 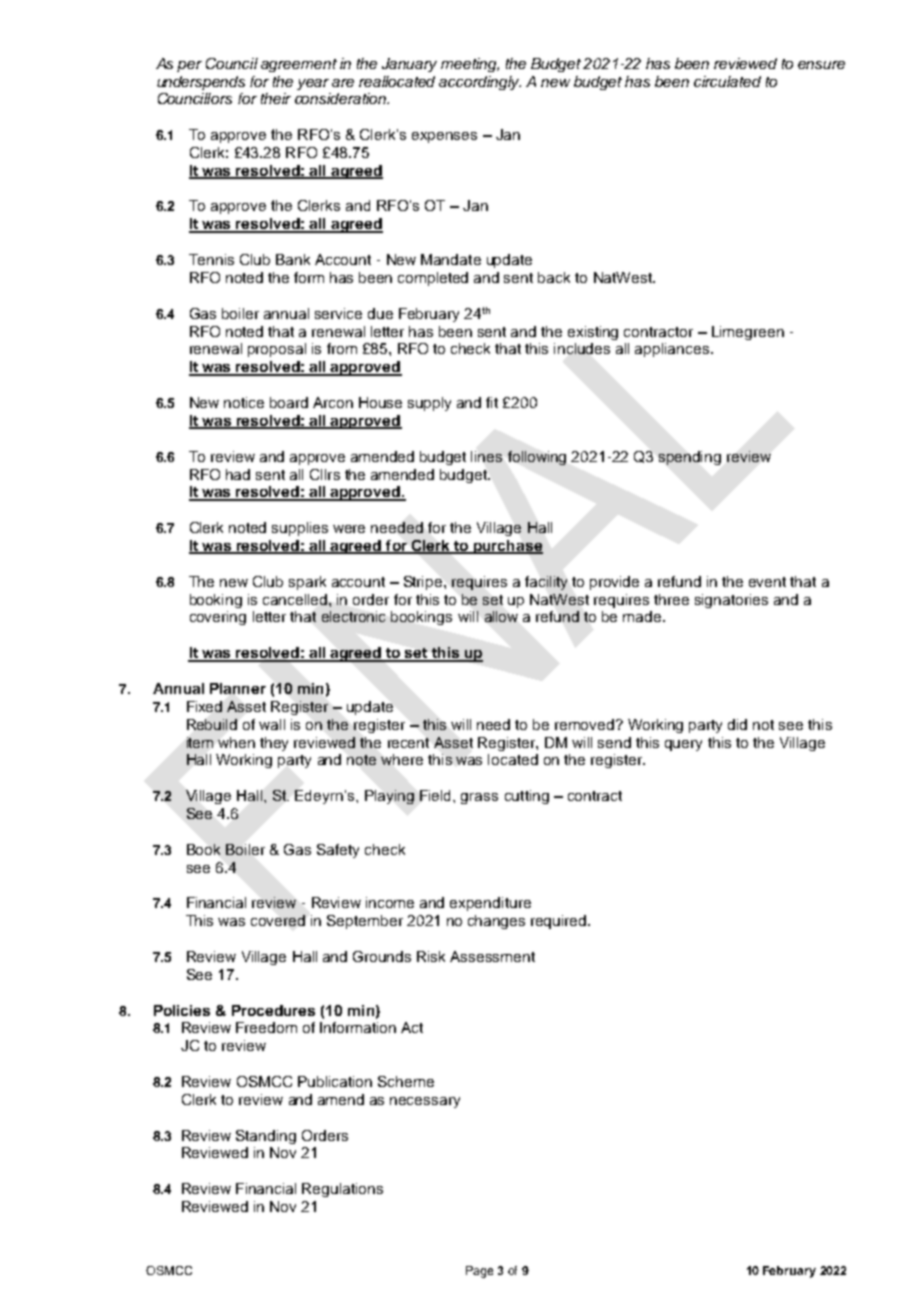 I want to click on did, so click(x=737, y=724).
